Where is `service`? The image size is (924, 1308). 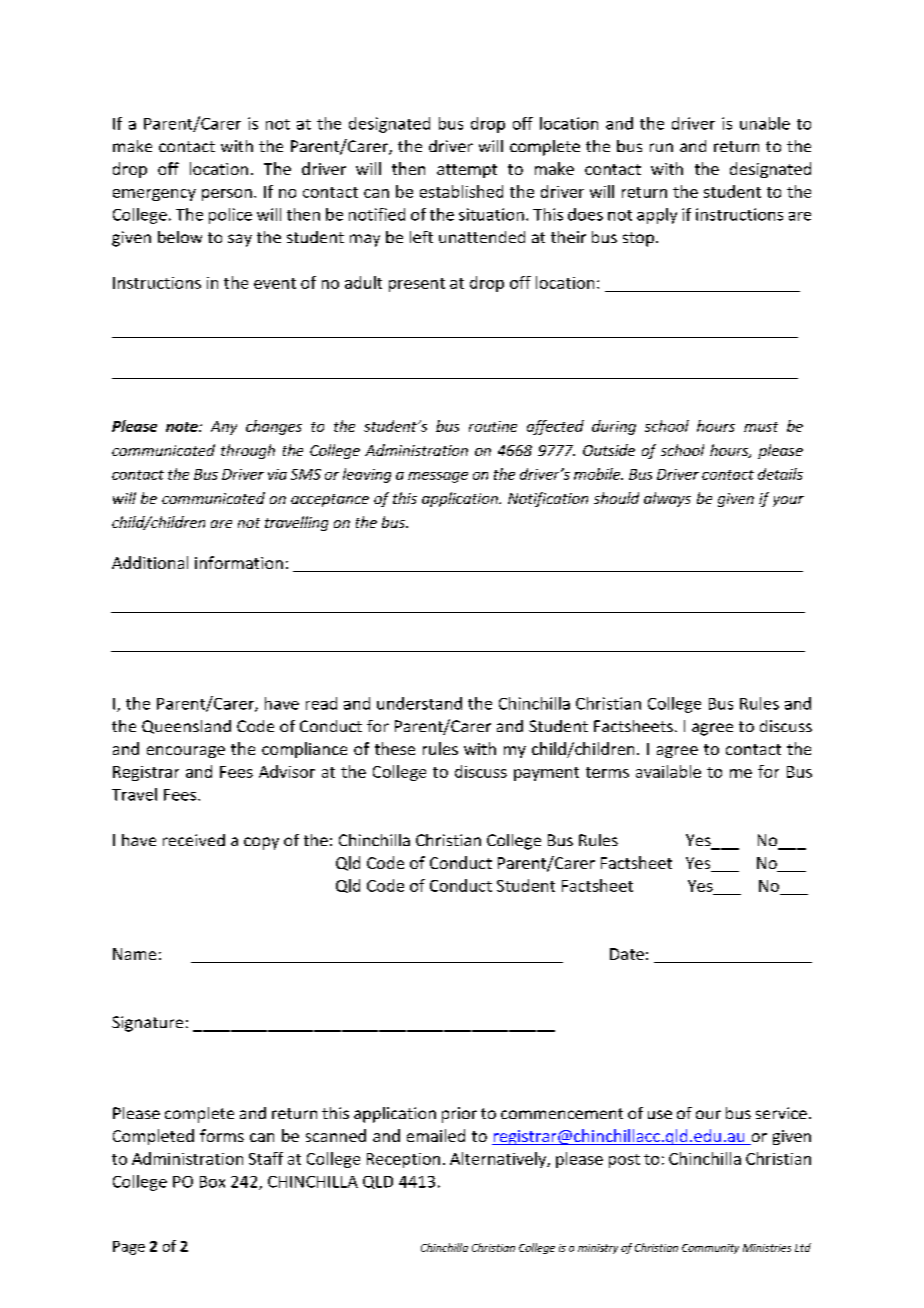 service is located at coordinates (781, 1113).
